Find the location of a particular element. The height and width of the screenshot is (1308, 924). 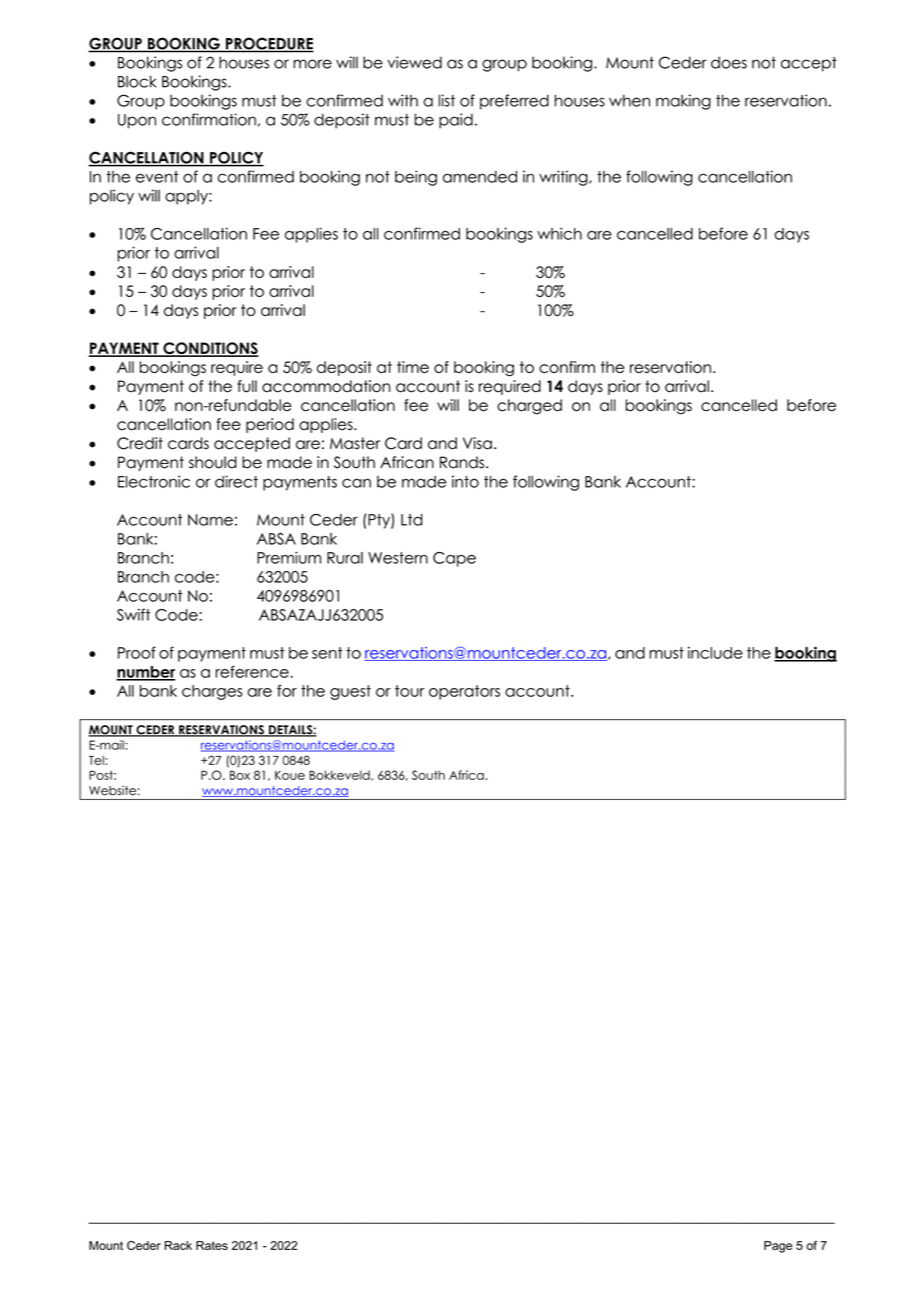

list is located at coordinates (447, 100).
